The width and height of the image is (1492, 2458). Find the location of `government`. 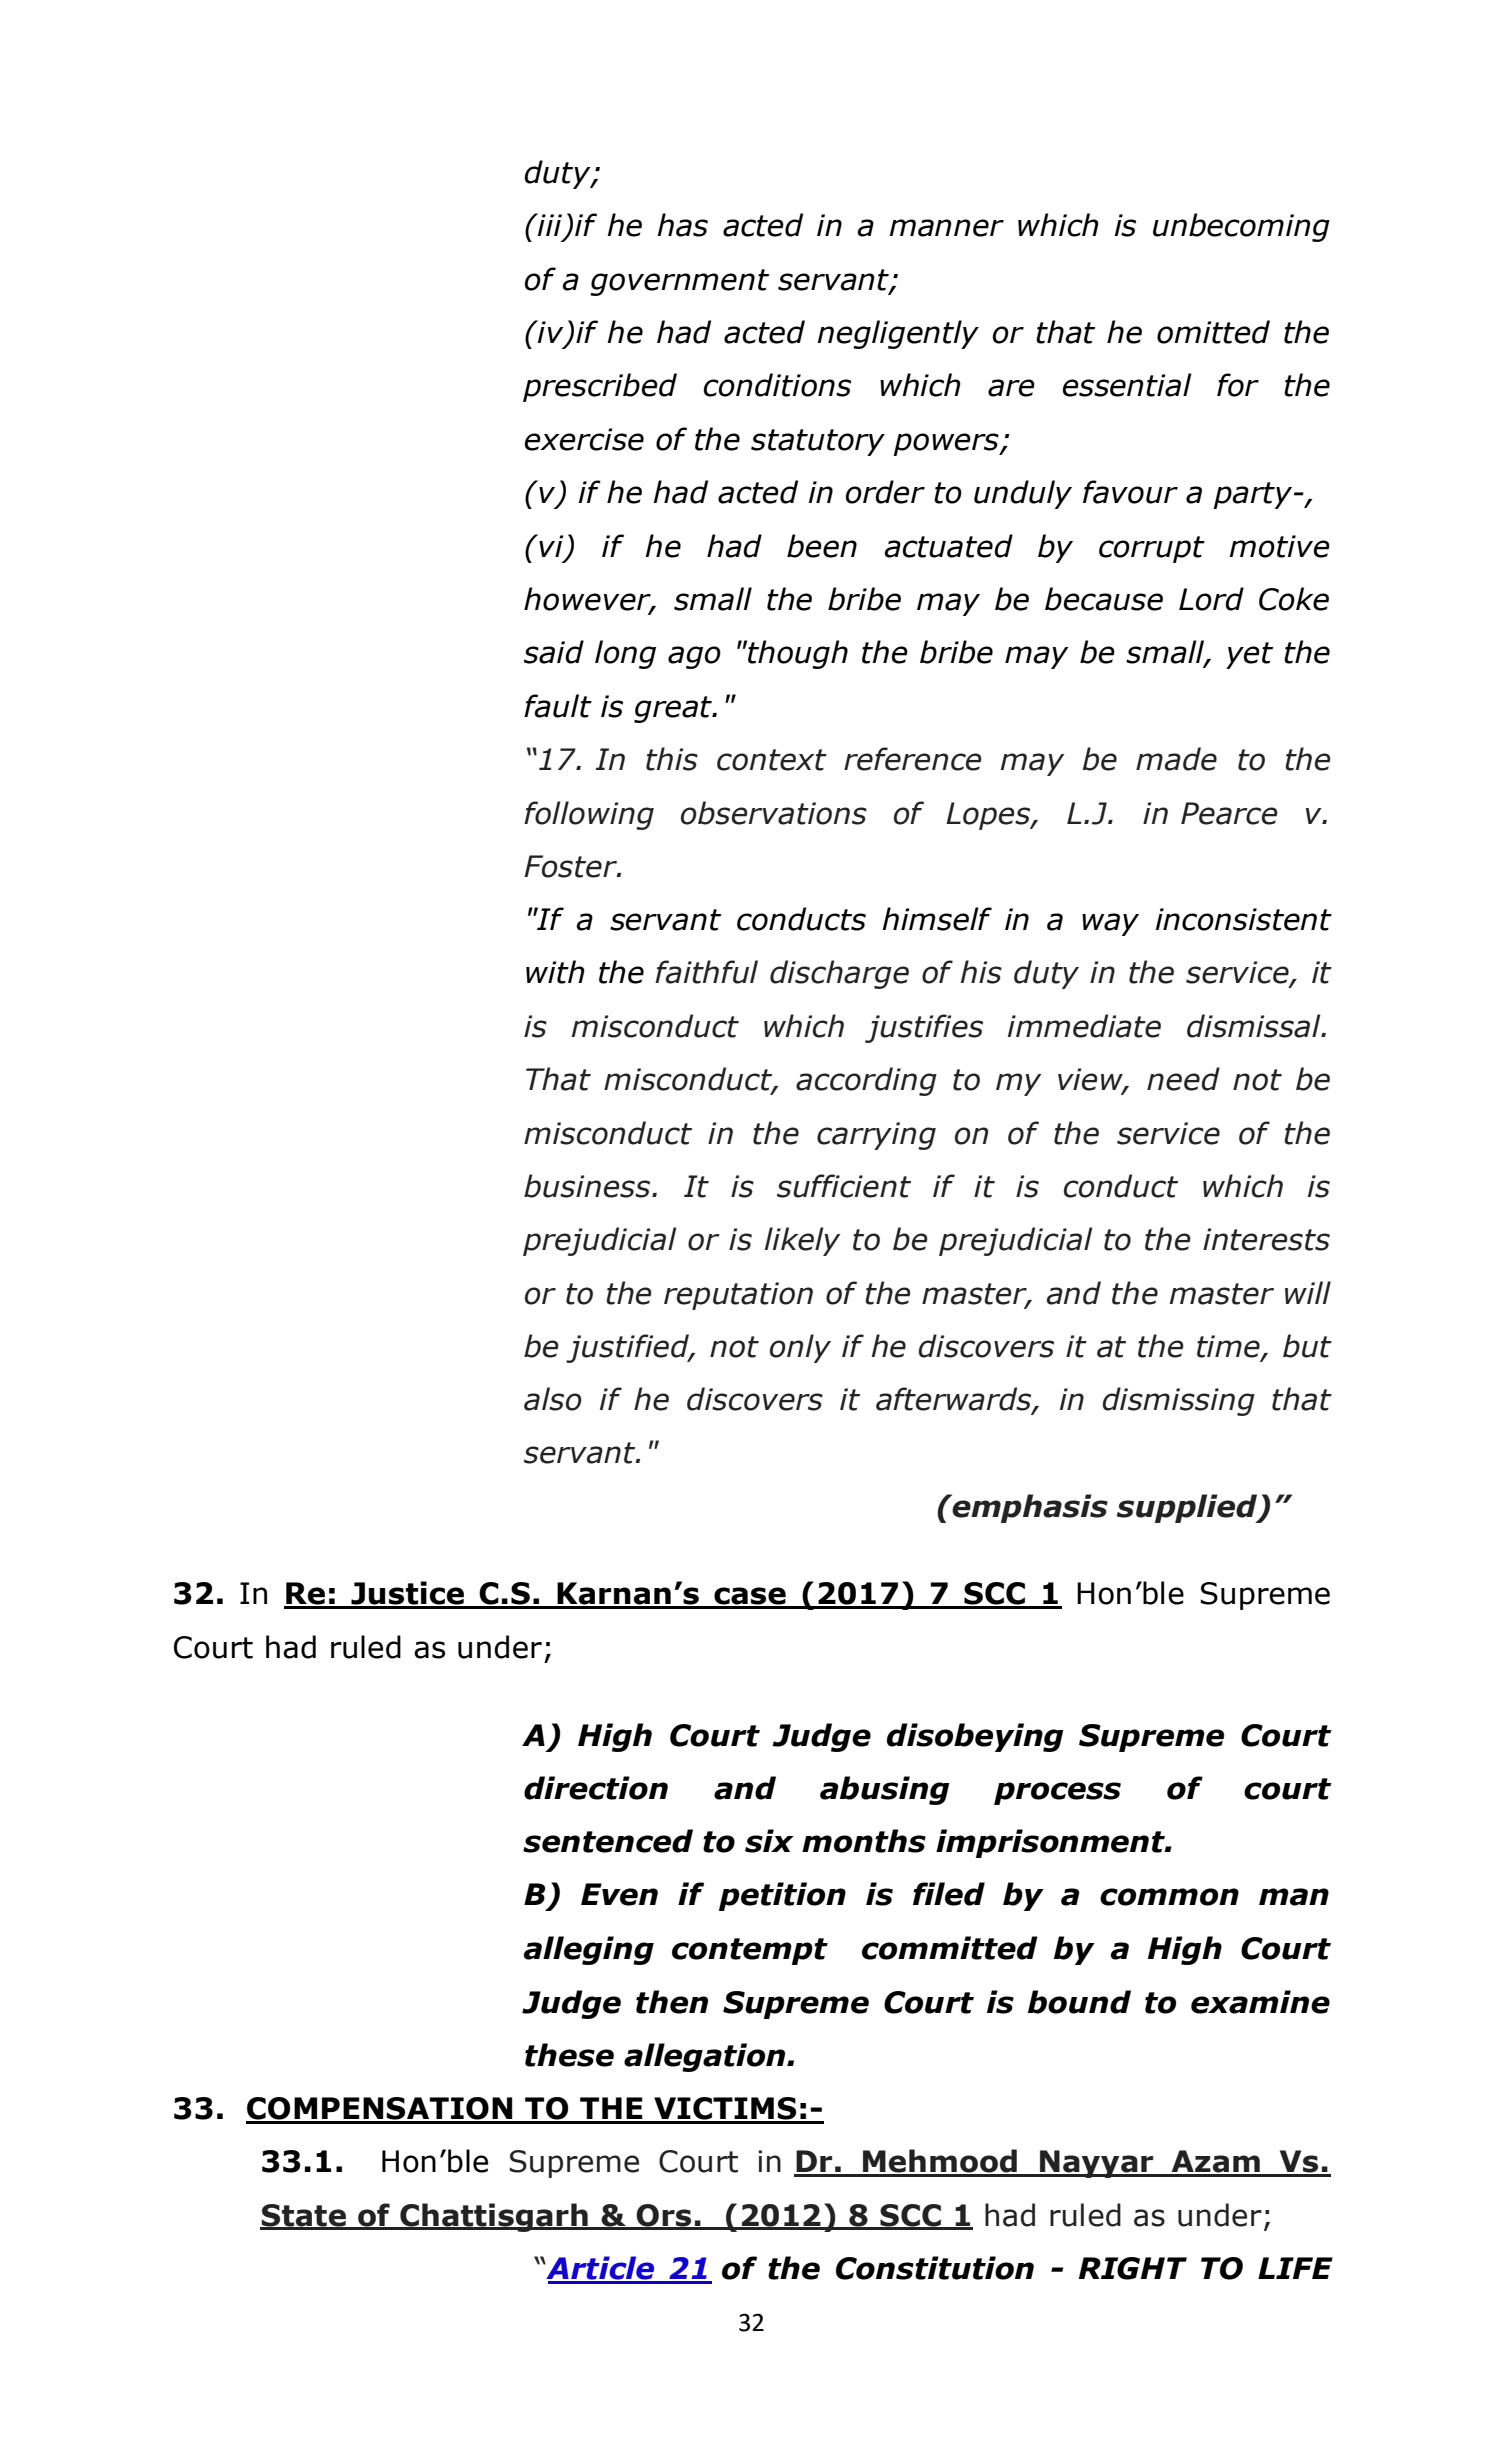

government is located at coordinates (679, 282).
